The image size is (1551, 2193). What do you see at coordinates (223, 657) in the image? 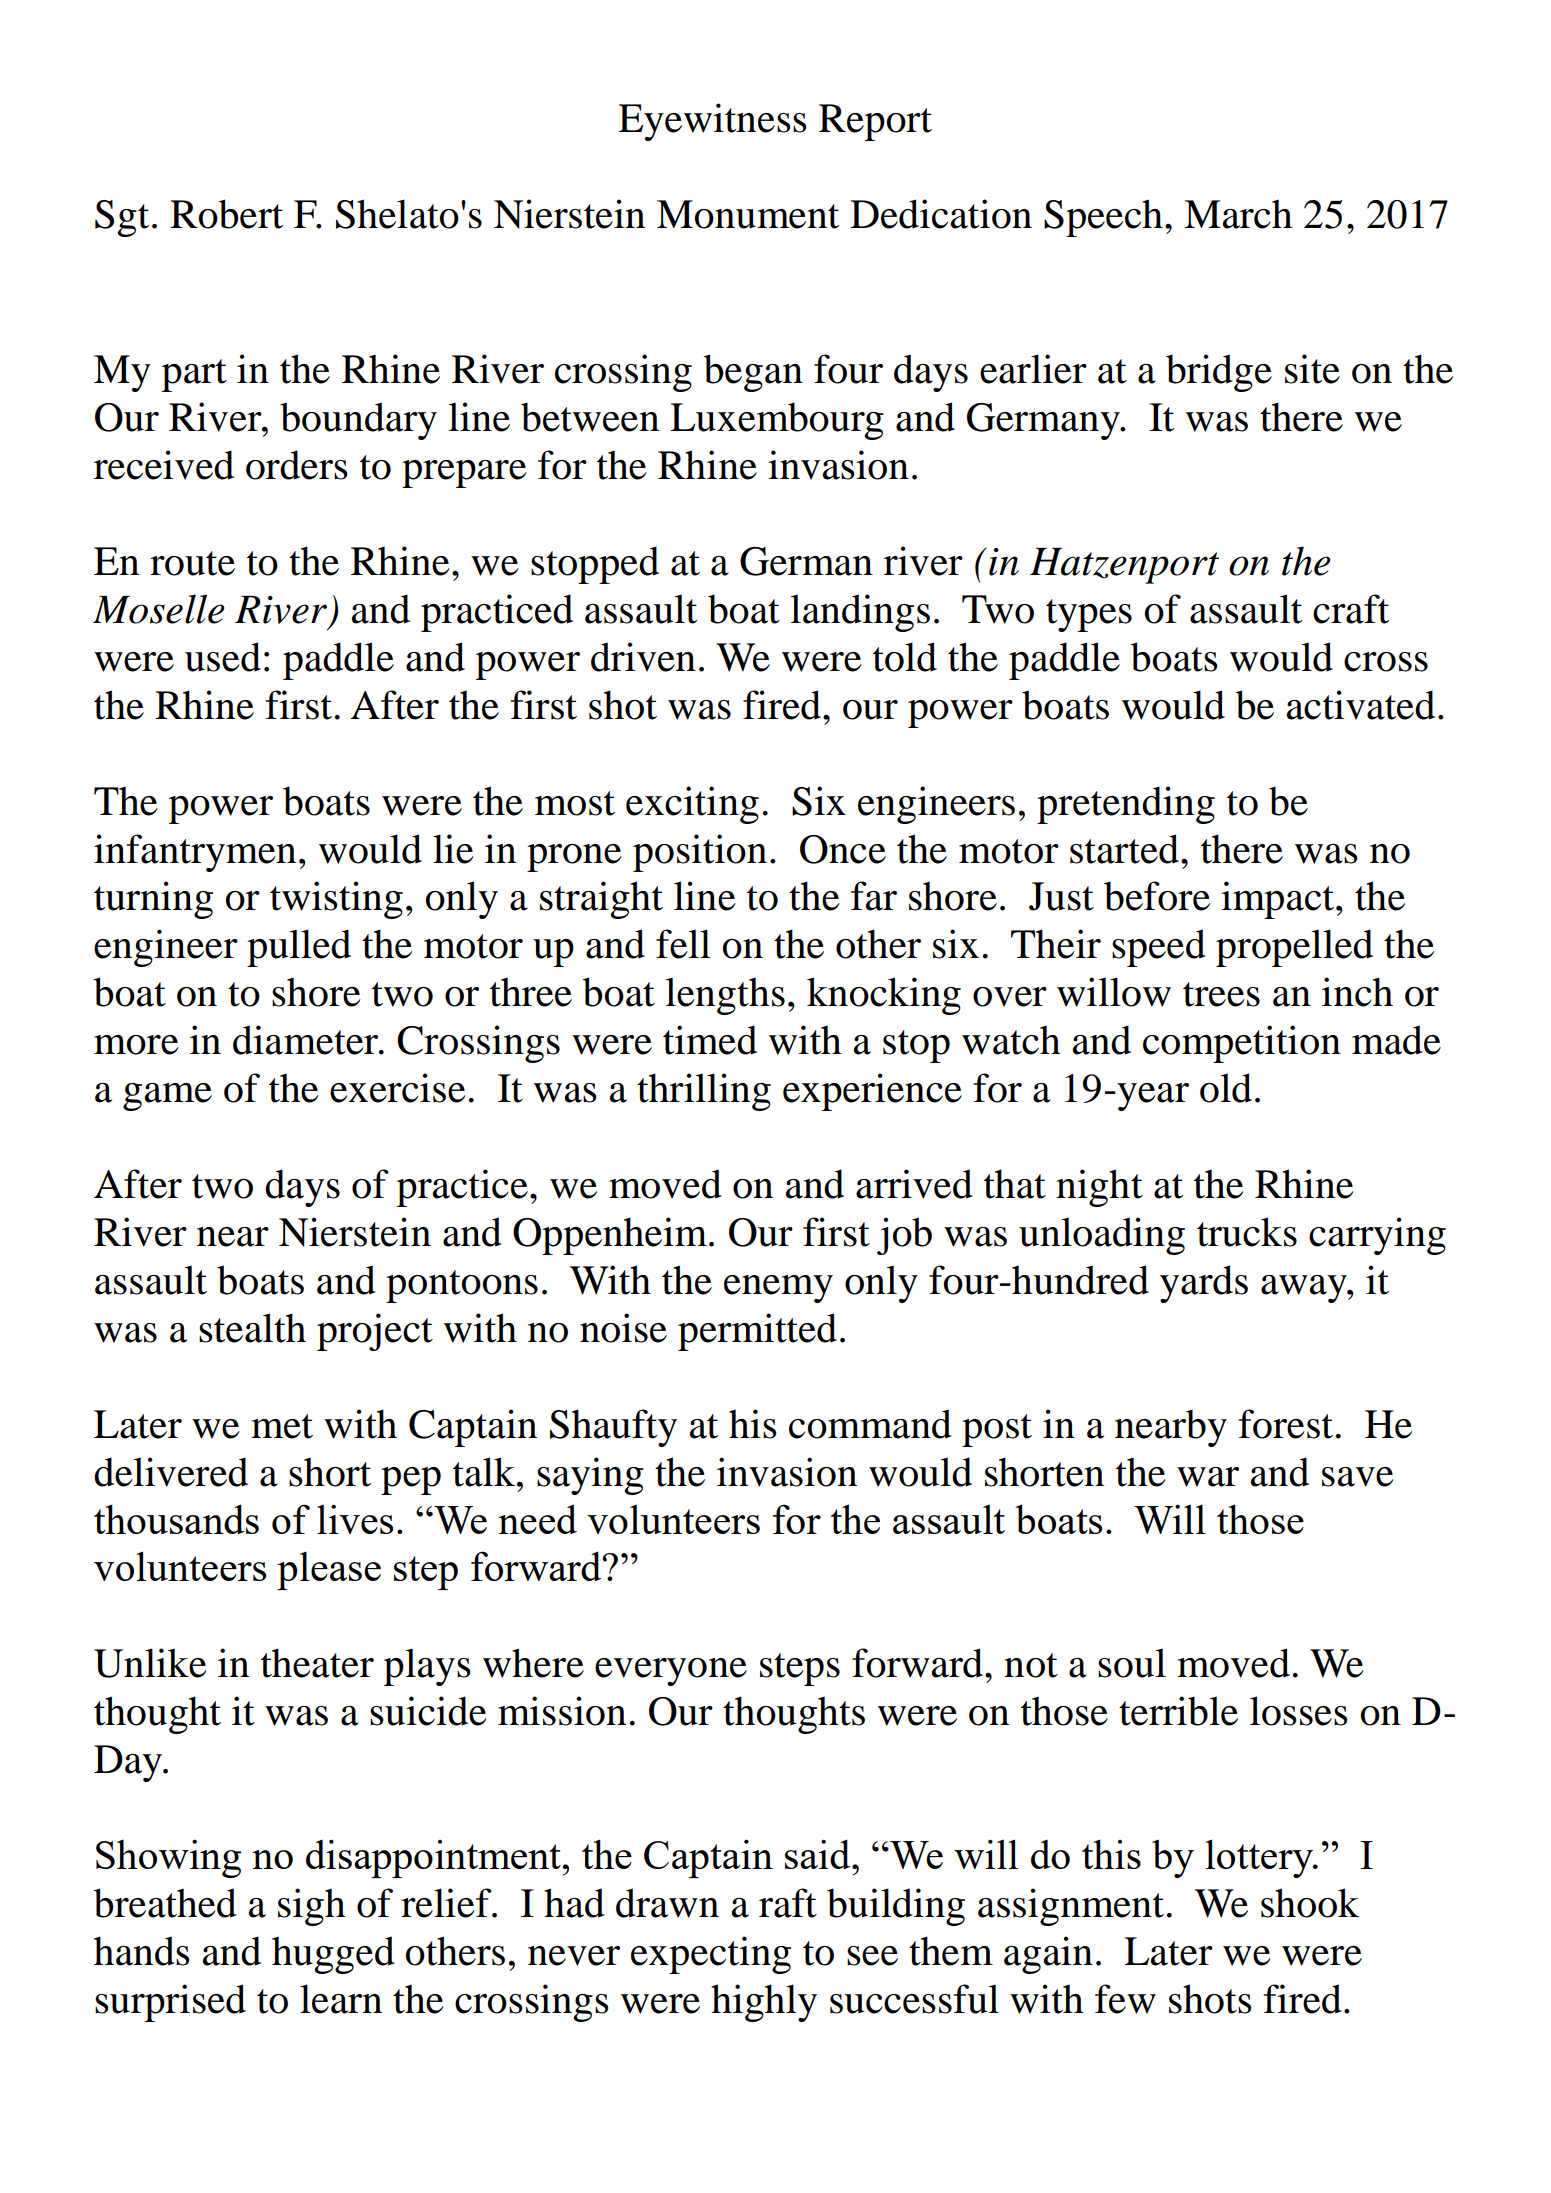
I see `used` at bounding box center [223, 657].
